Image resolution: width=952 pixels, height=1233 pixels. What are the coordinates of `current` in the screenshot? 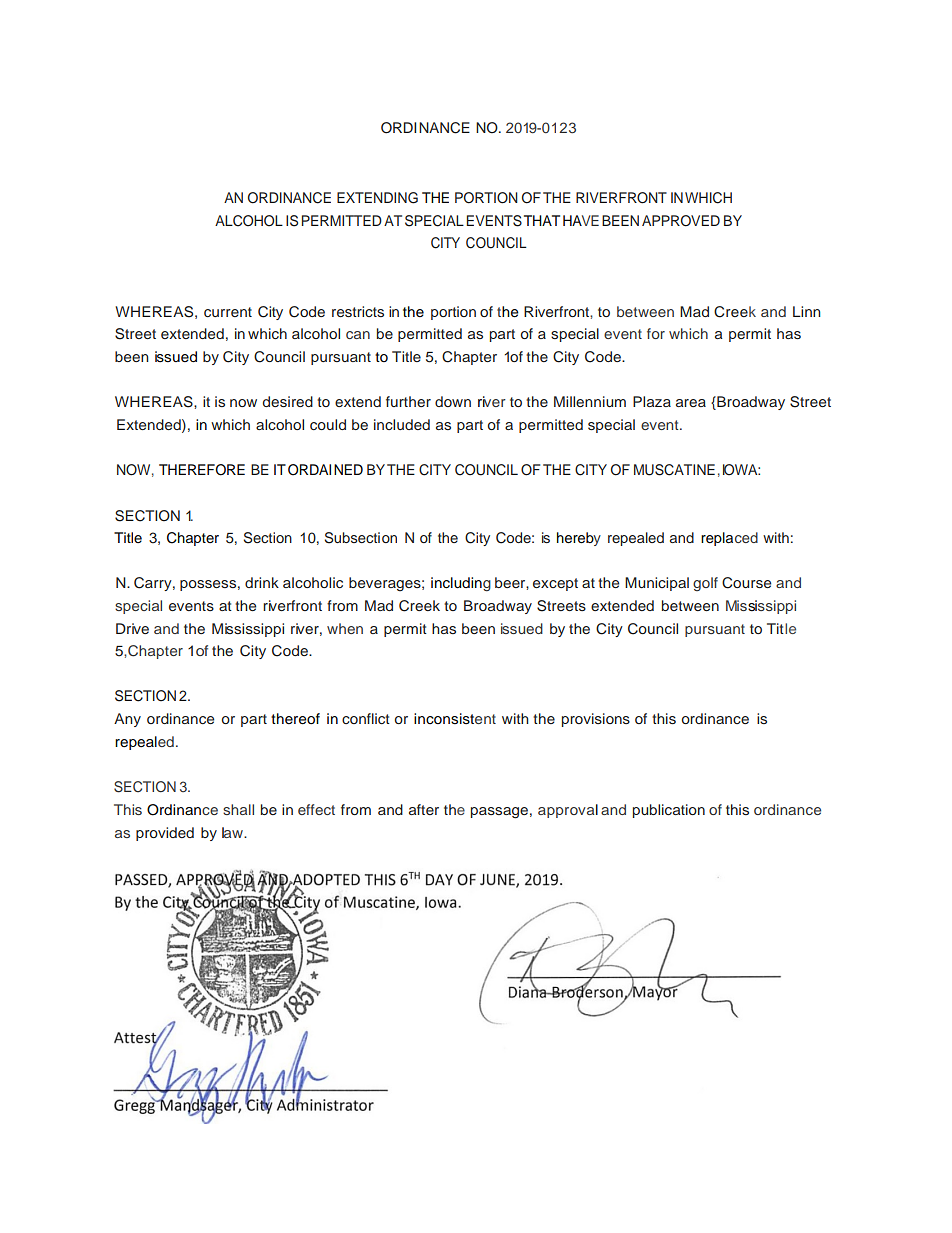 It's located at (228, 312).
